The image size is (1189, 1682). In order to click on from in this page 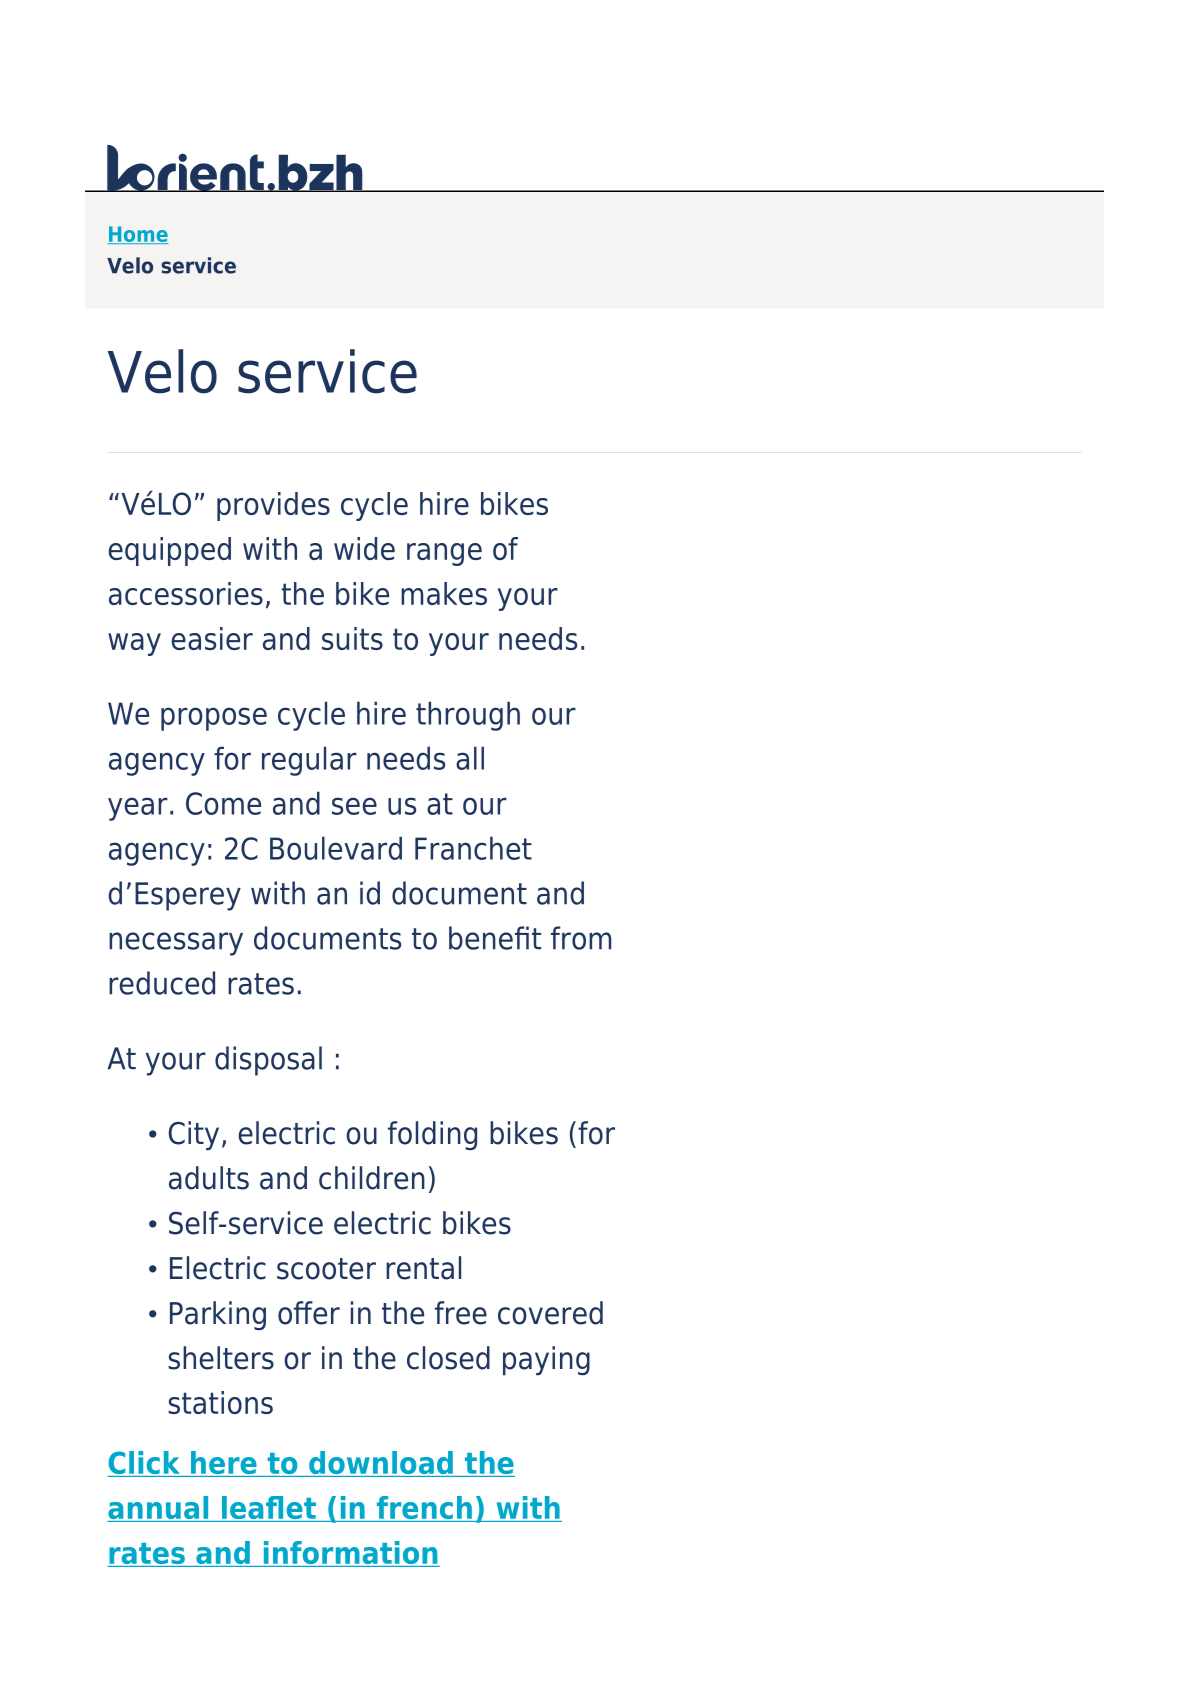, I will do `click(581, 938)`.
